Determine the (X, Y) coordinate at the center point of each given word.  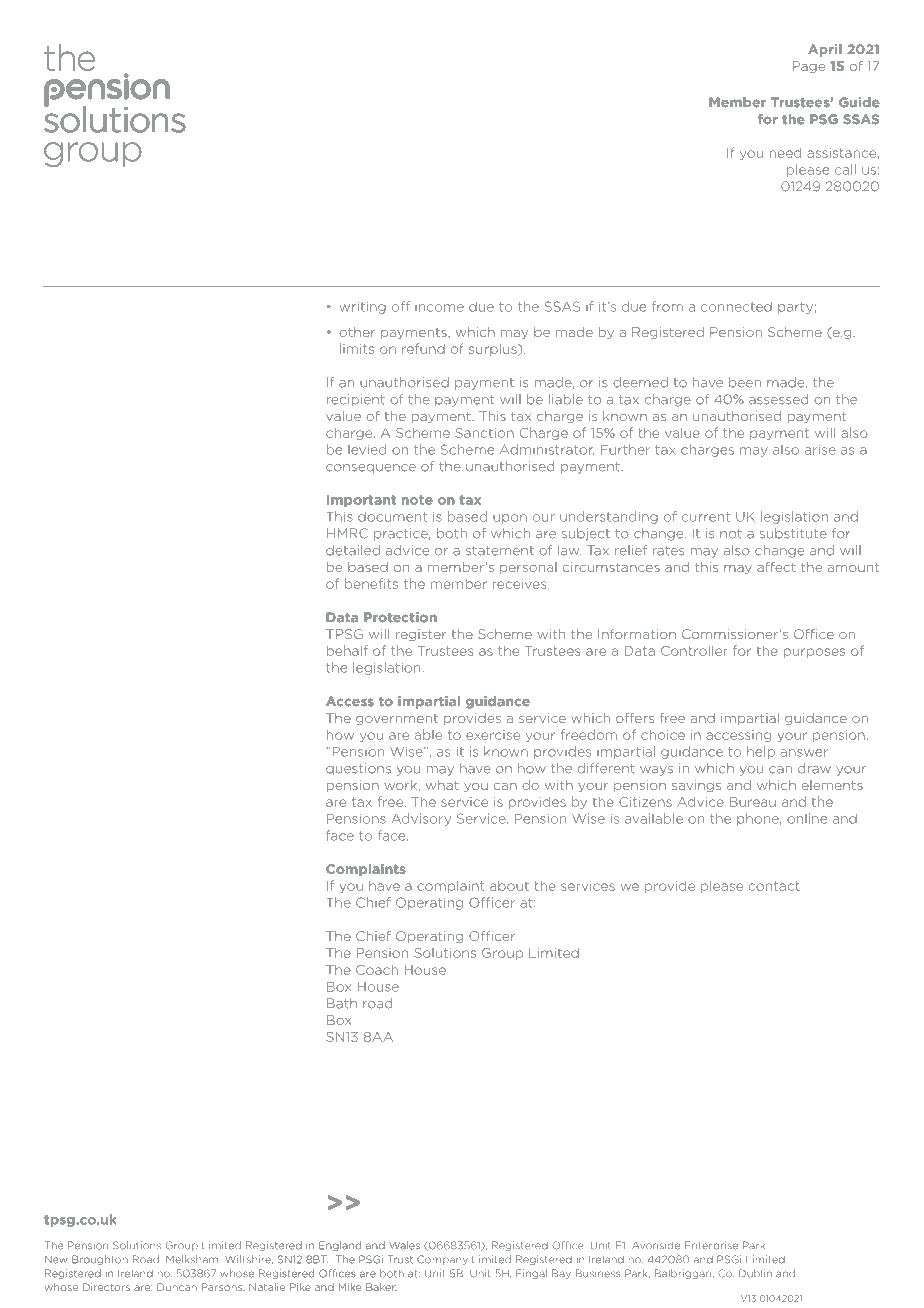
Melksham (192, 1259)
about (509, 886)
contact (774, 886)
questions (358, 769)
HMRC (347, 533)
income (439, 308)
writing (363, 307)
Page (808, 67)
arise (820, 449)
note (417, 500)
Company (442, 1260)
